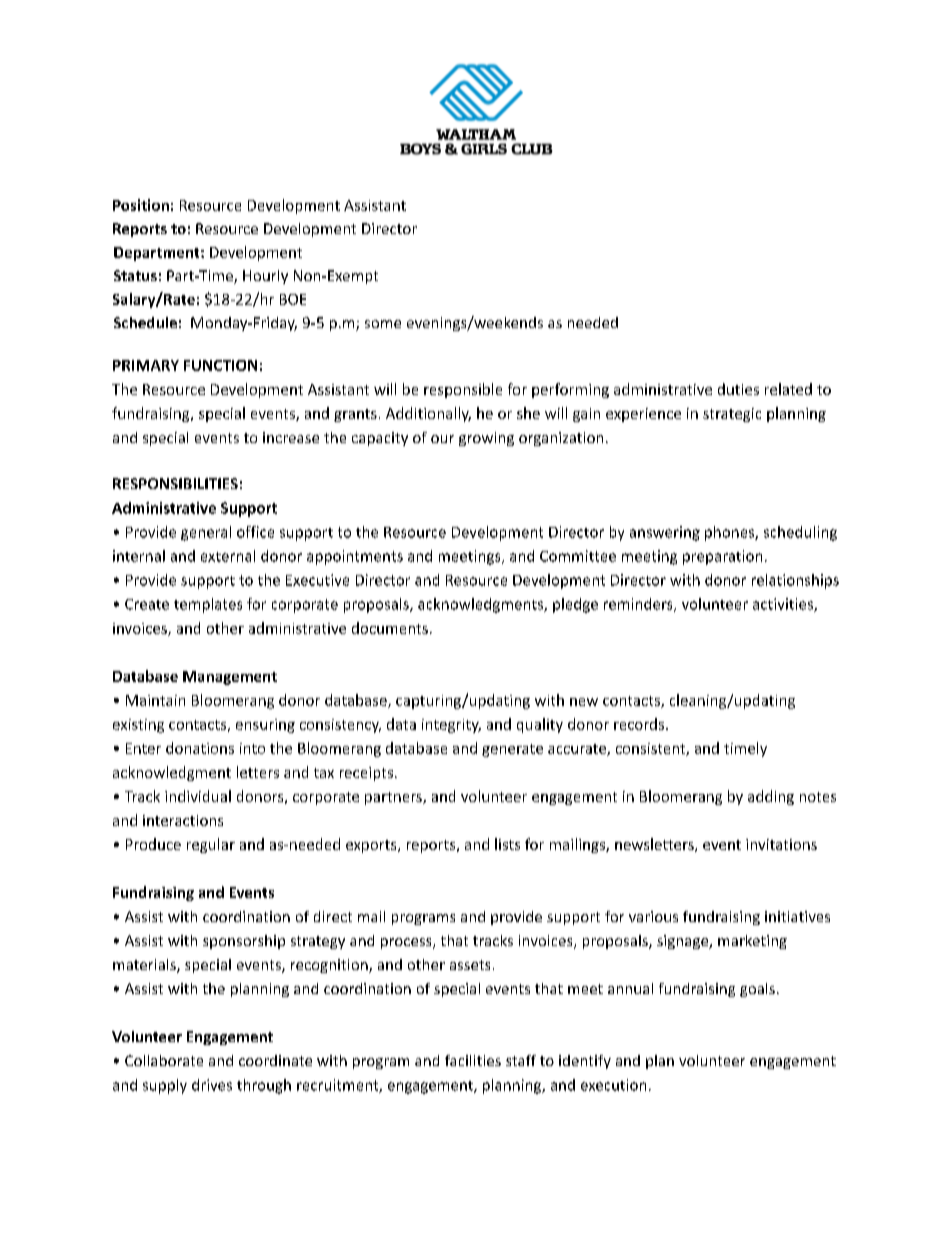  I want to click on goals, so click(757, 990).
